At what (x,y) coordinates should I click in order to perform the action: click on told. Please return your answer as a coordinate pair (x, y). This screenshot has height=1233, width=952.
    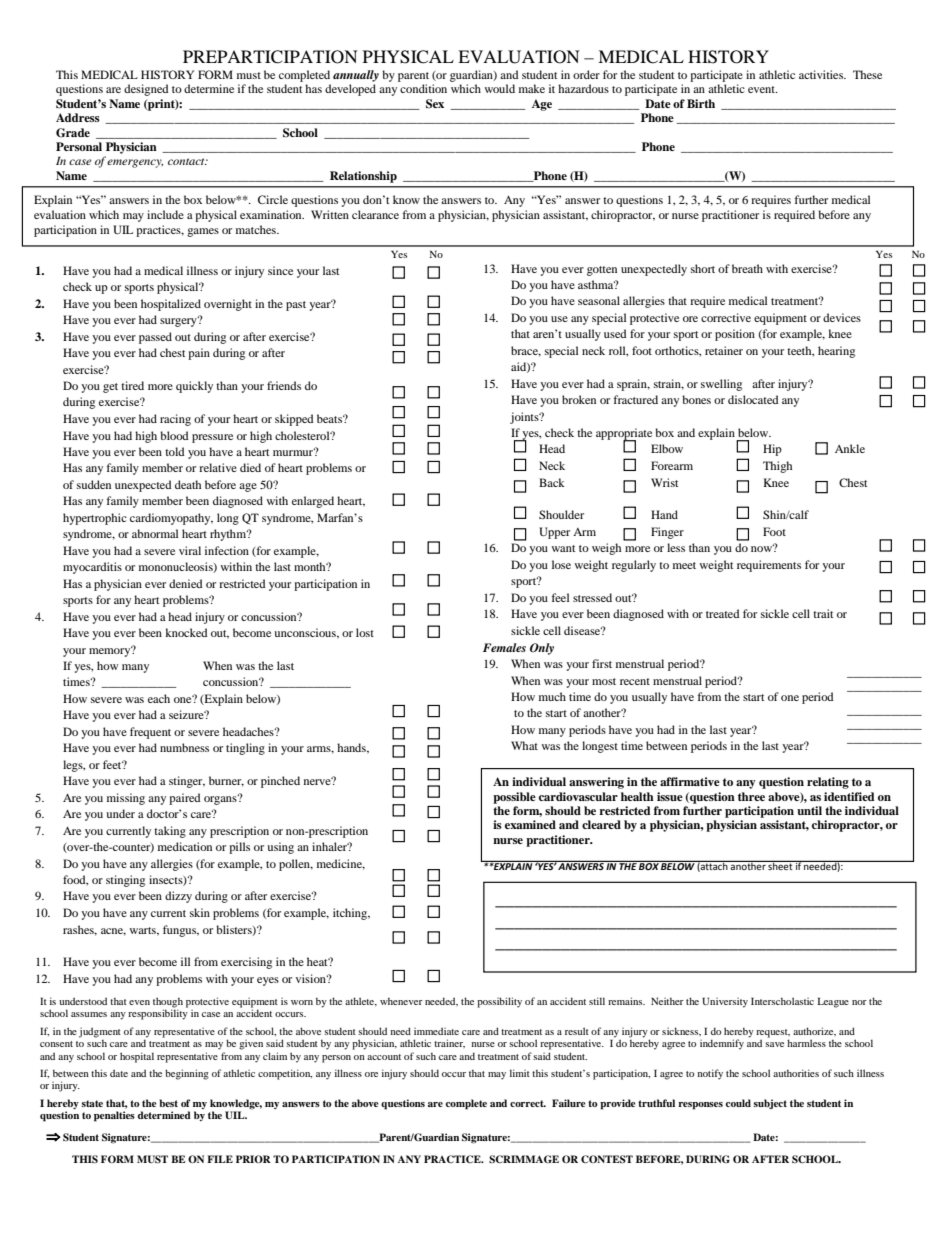
    Looking at the image, I should click on (175, 451).
